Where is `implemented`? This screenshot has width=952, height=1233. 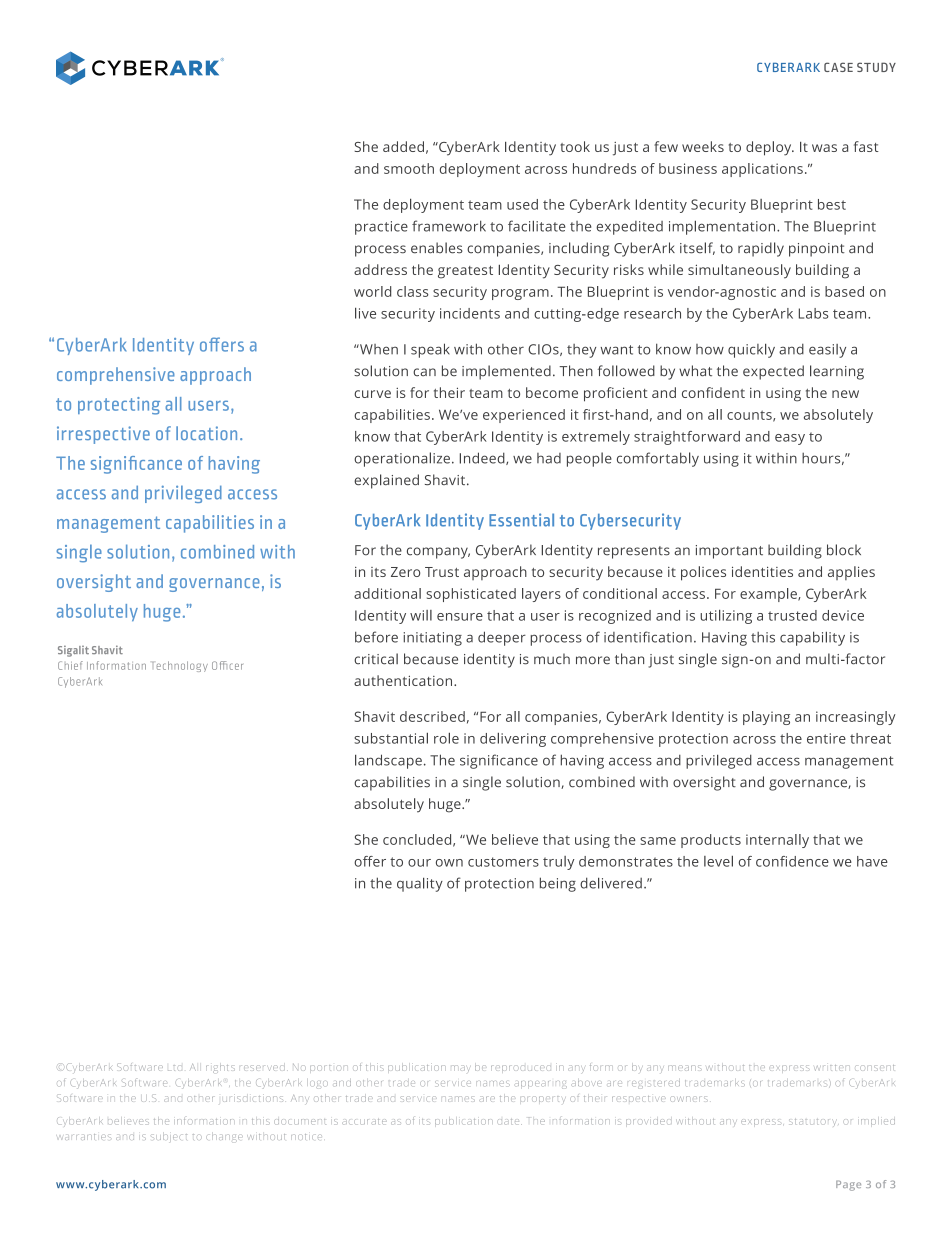
implemented is located at coordinates (506, 372).
